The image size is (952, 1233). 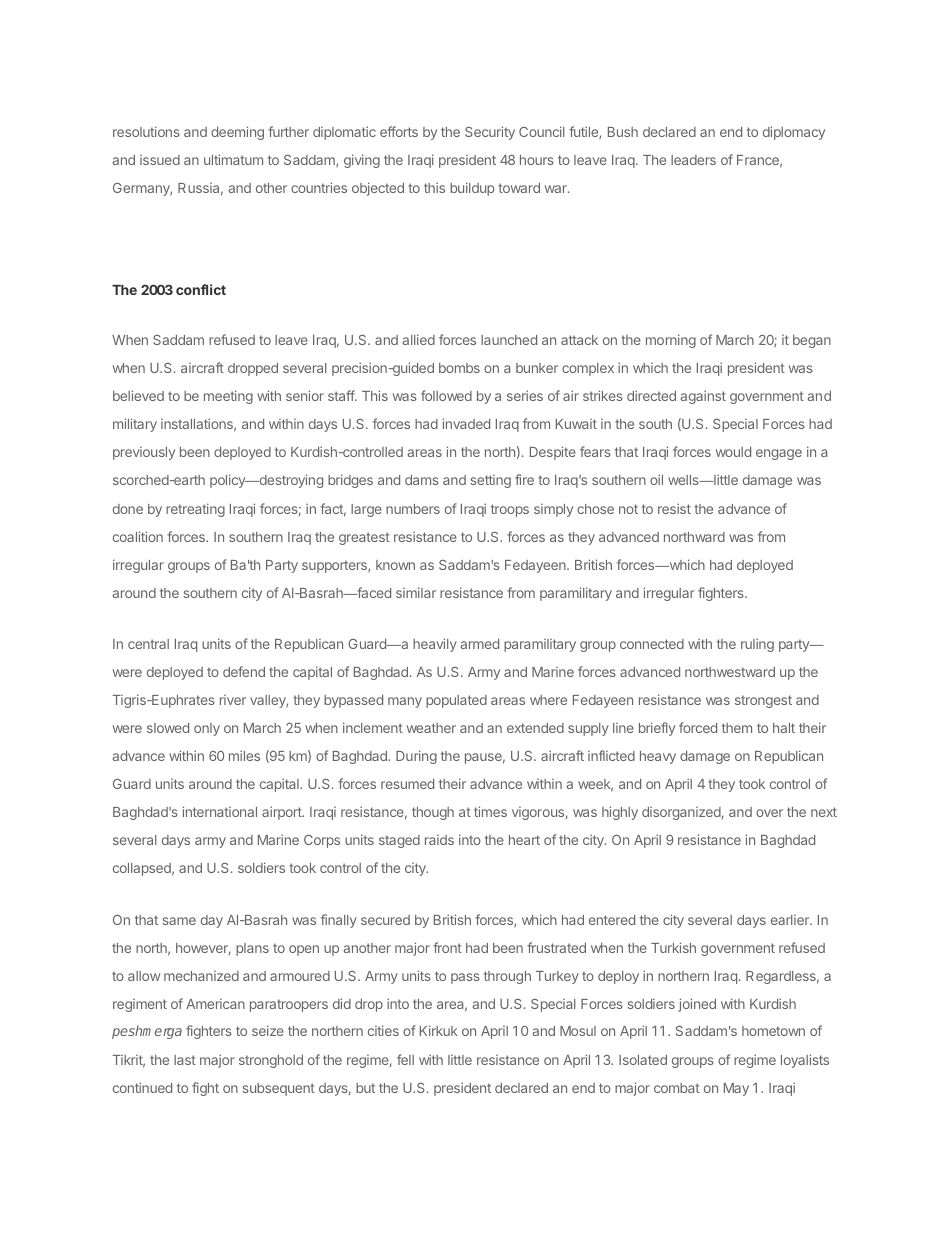 I want to click on raids, so click(x=439, y=840).
